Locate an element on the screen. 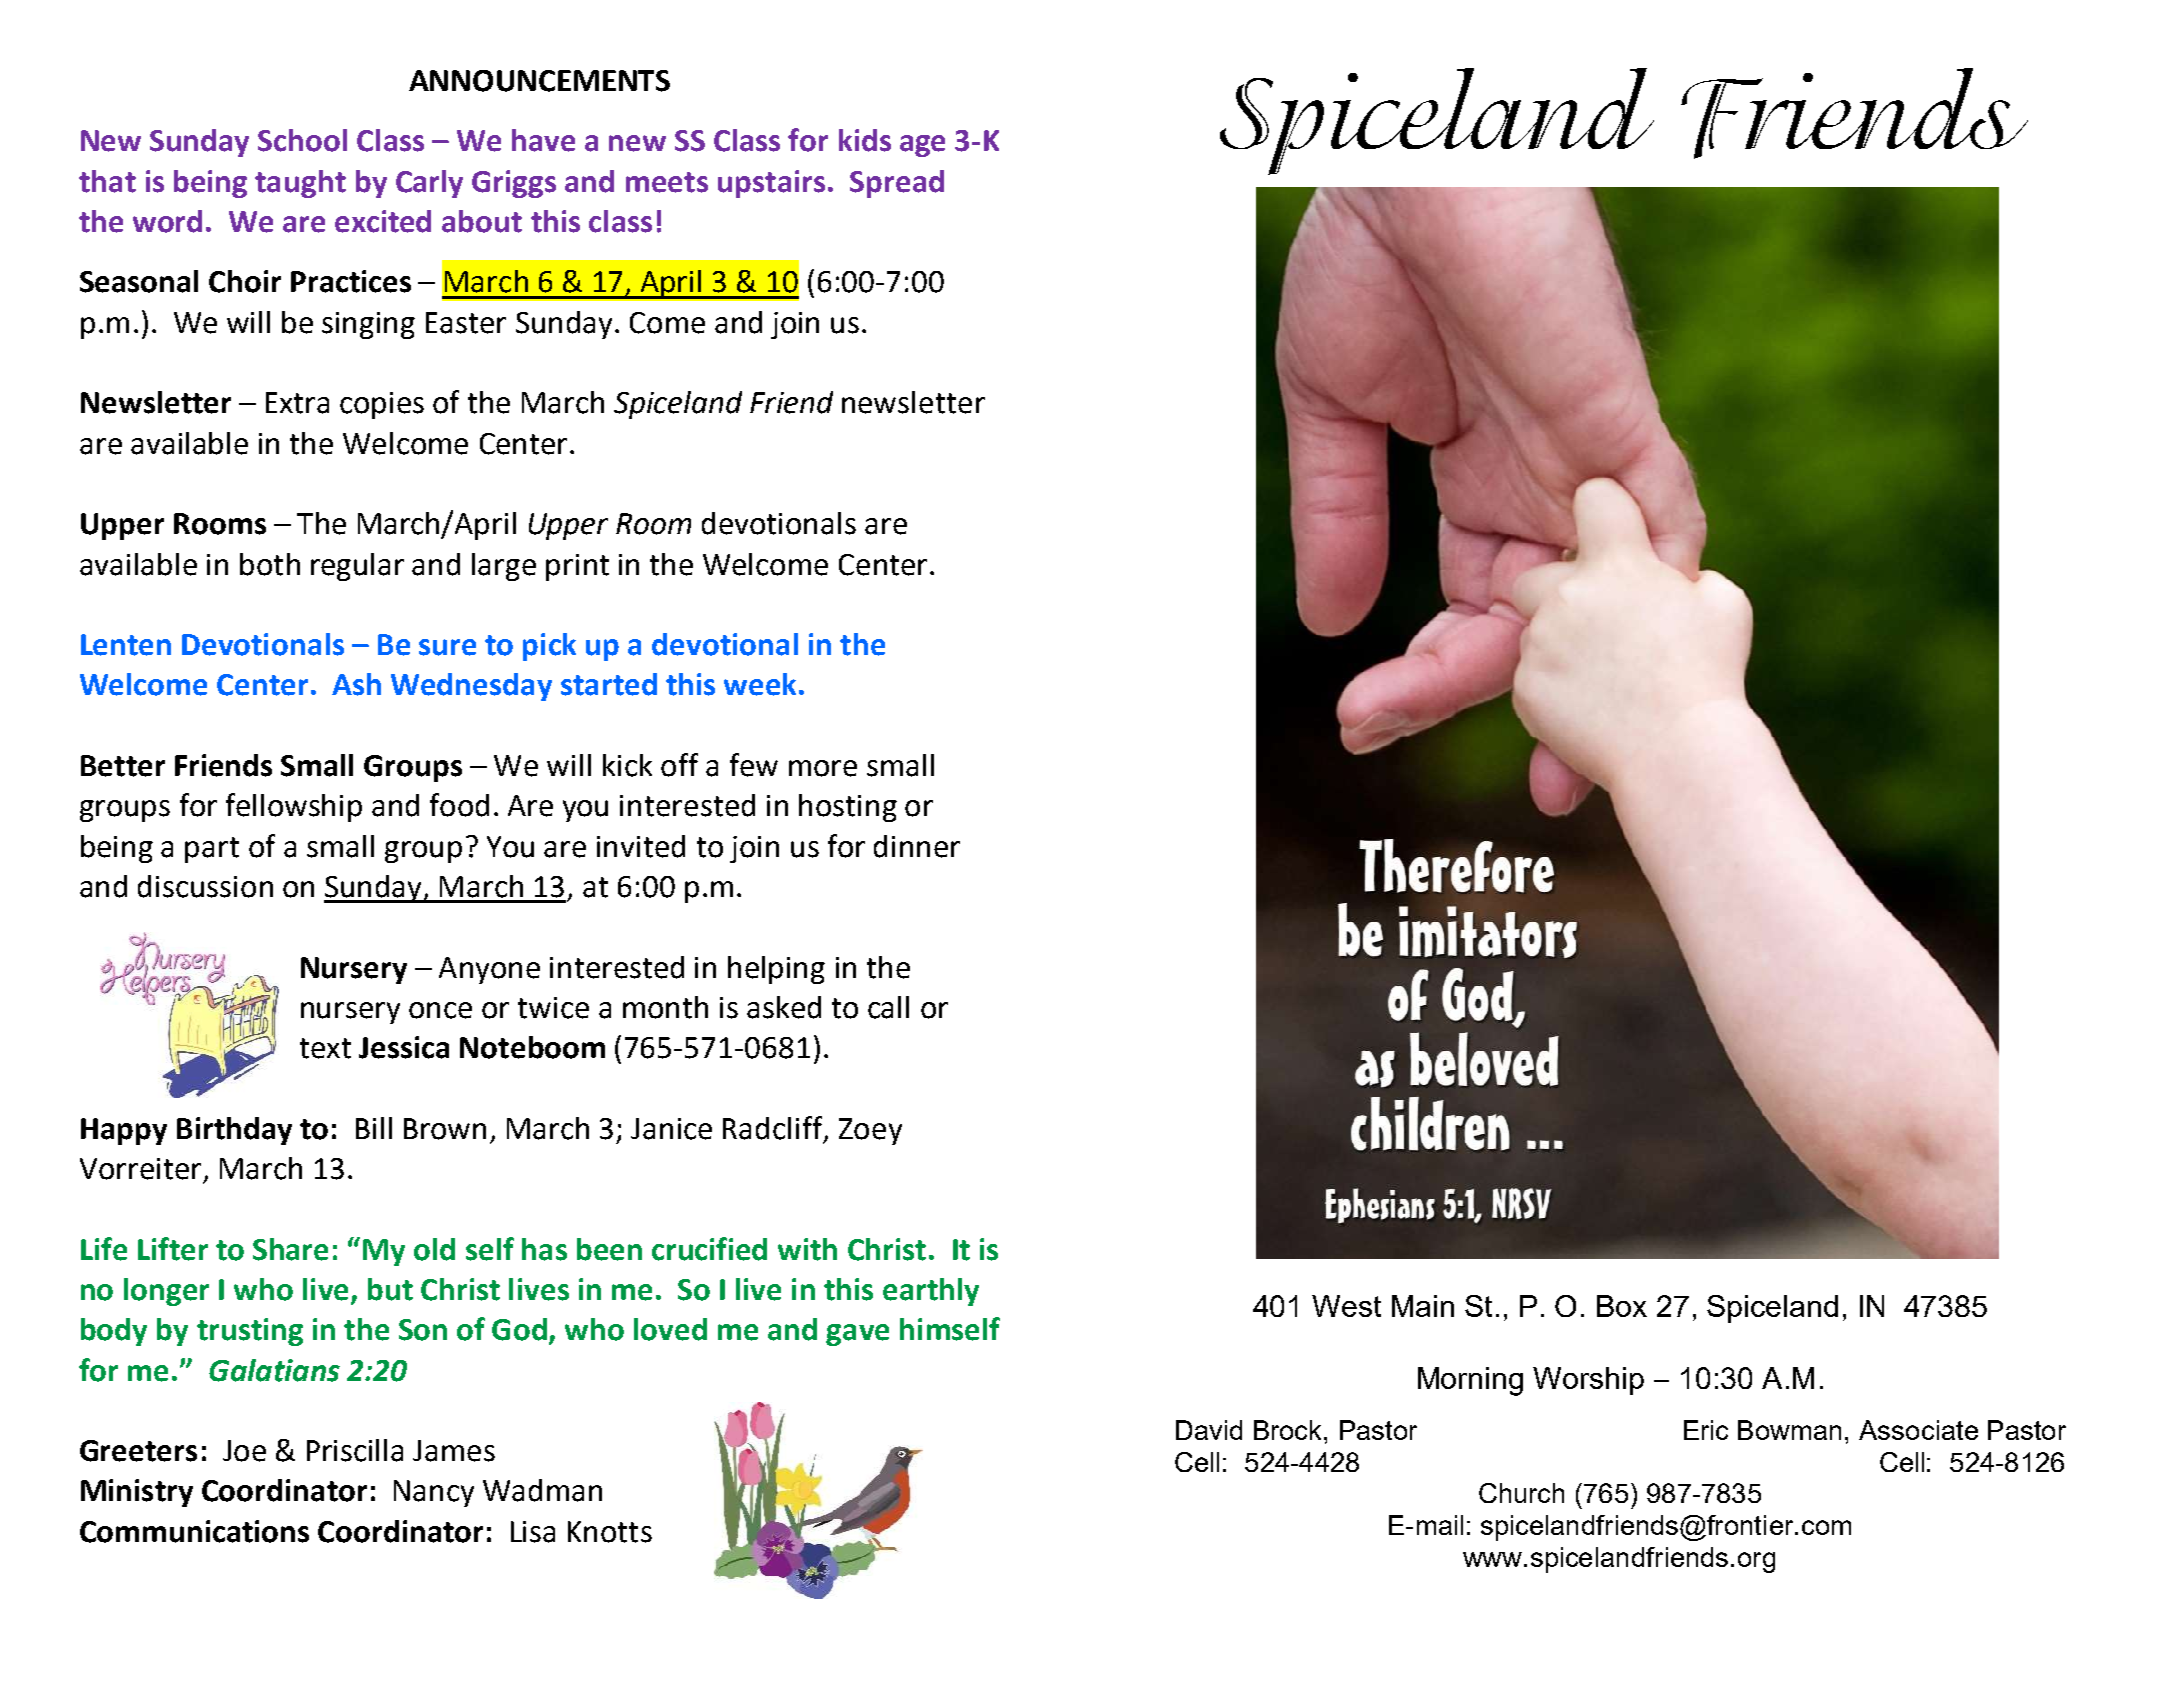 Image resolution: width=2180 pixels, height=1684 pixels. Eric is located at coordinates (1706, 1430).
